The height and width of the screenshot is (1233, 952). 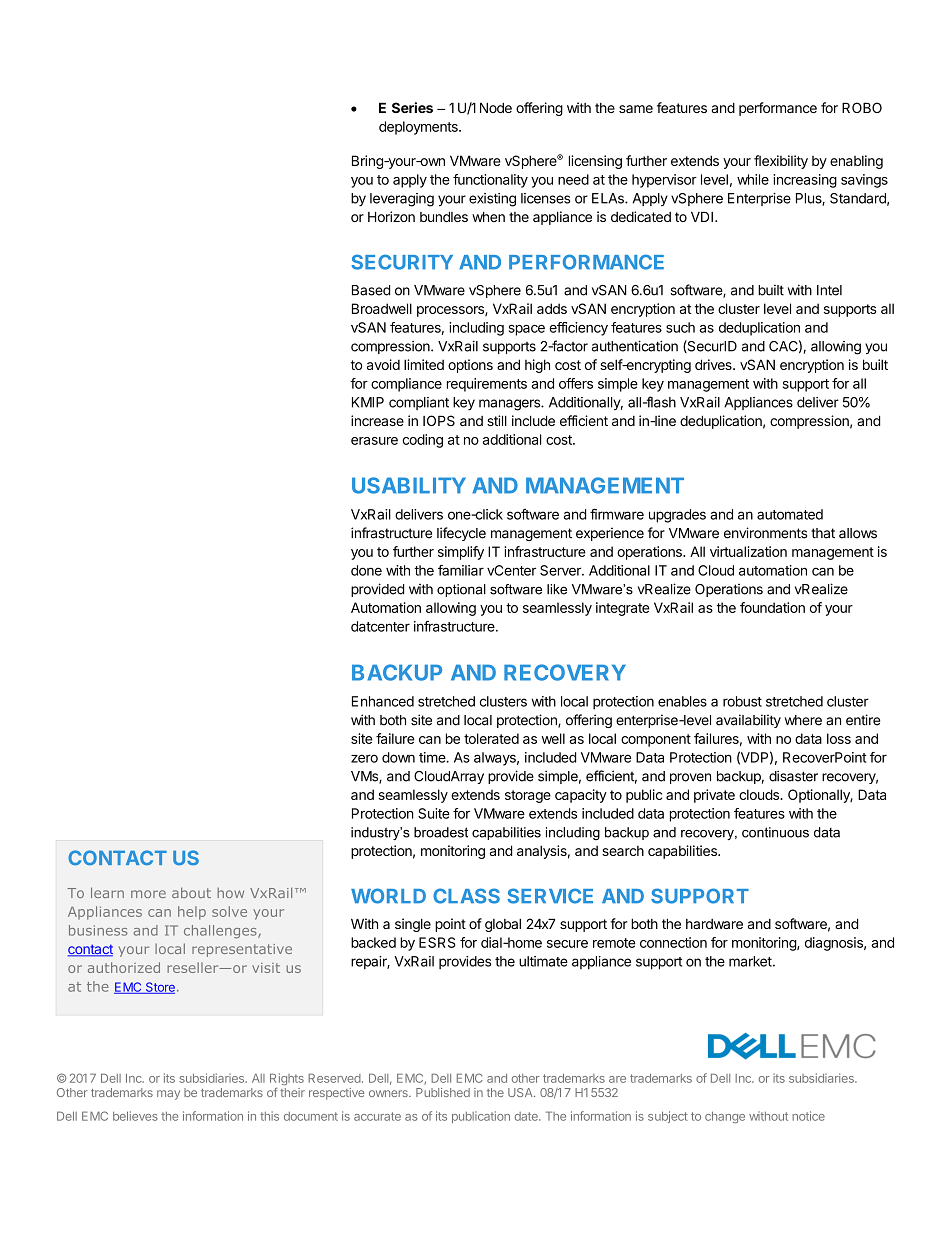 What do you see at coordinates (364, 758) in the screenshot?
I see `zero` at bounding box center [364, 758].
